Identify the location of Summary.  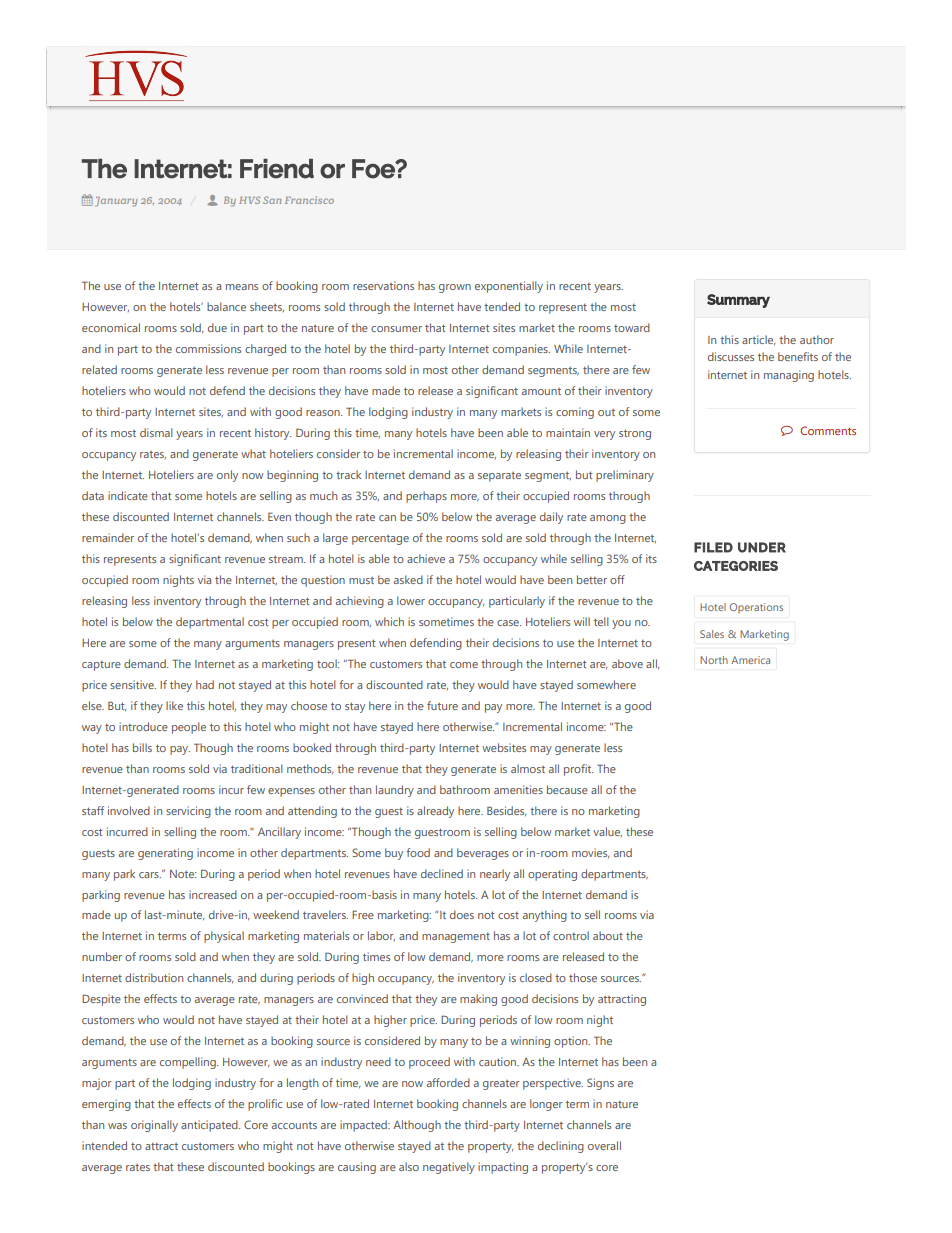
(738, 301).
